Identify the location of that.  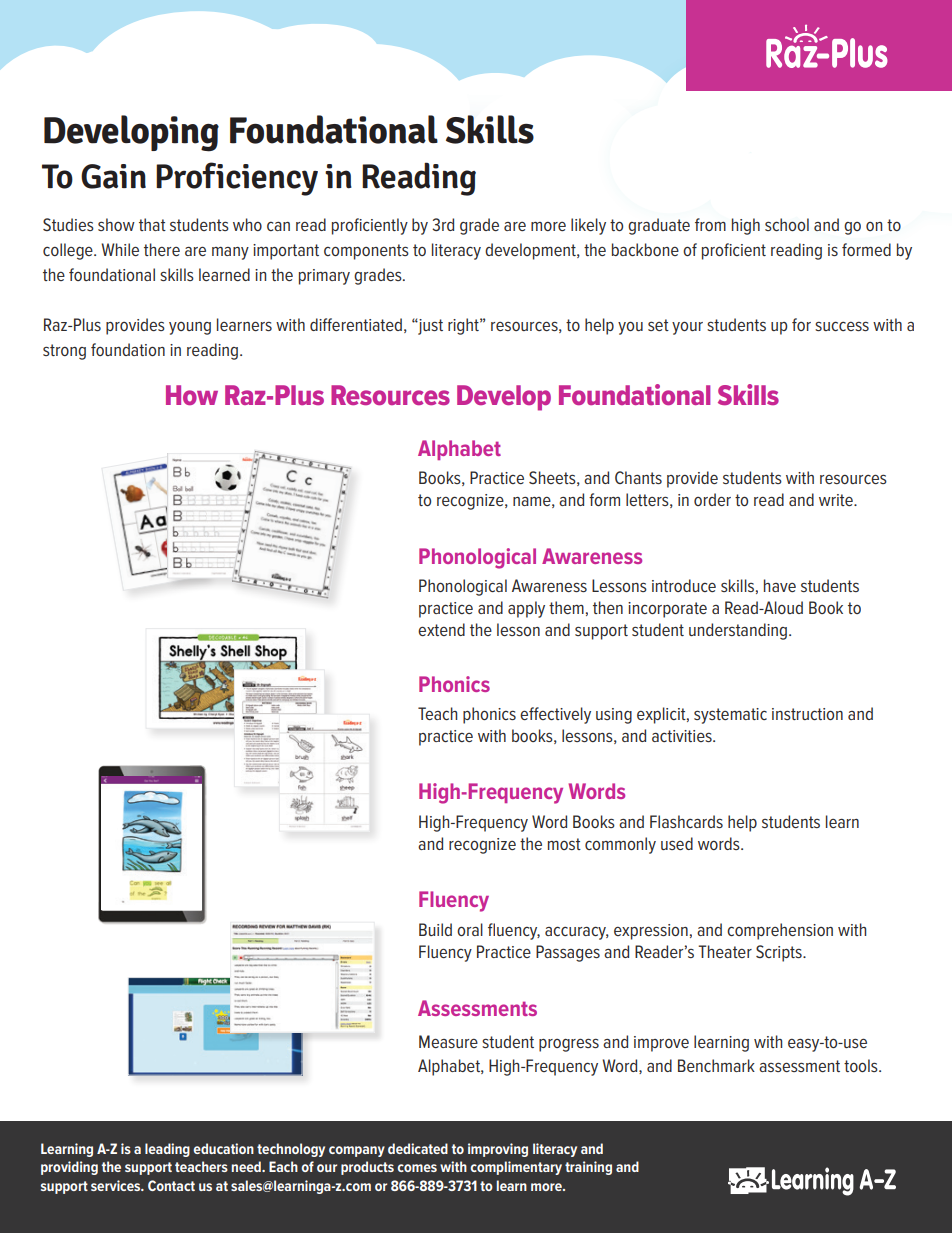
(152, 224).
